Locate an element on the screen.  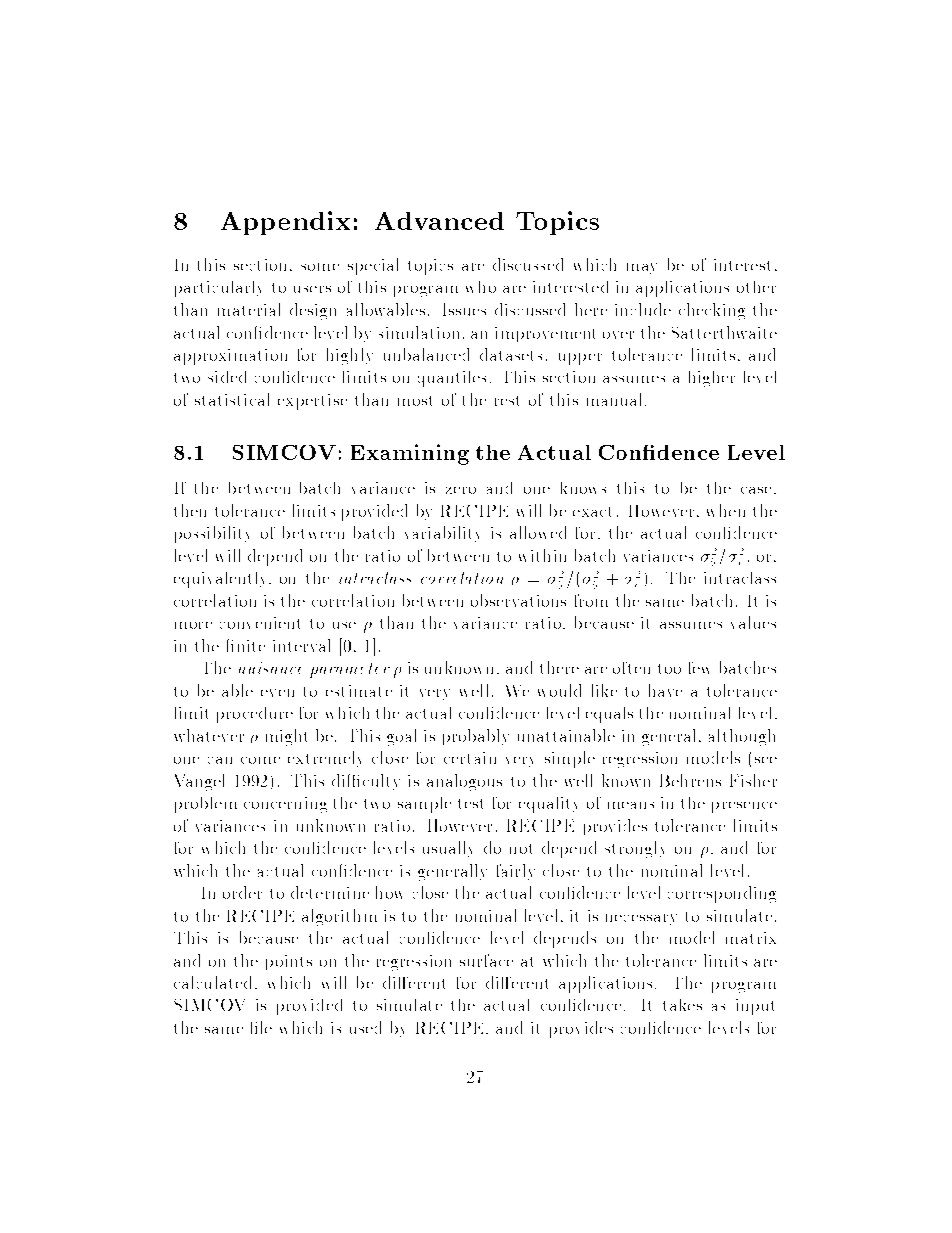
statistical is located at coordinates (232, 399).
